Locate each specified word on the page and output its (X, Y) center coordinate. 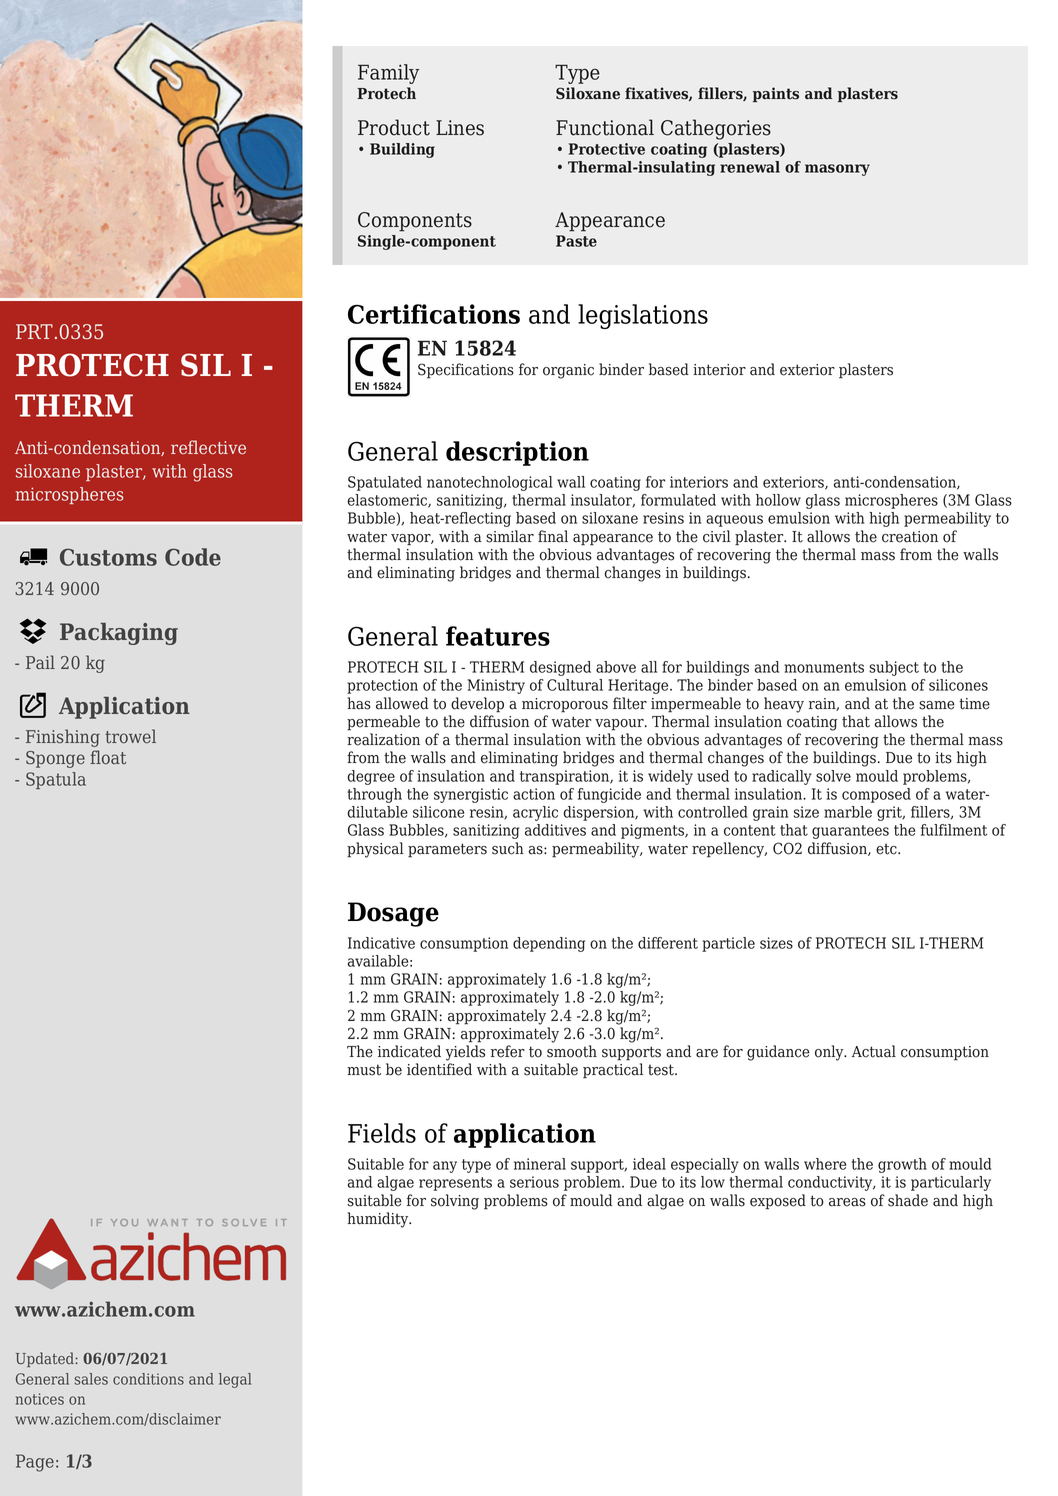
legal (235, 1380)
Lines (460, 128)
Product (394, 127)
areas (847, 1202)
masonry (837, 170)
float (108, 757)
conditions (148, 1379)
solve (833, 776)
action (534, 794)
